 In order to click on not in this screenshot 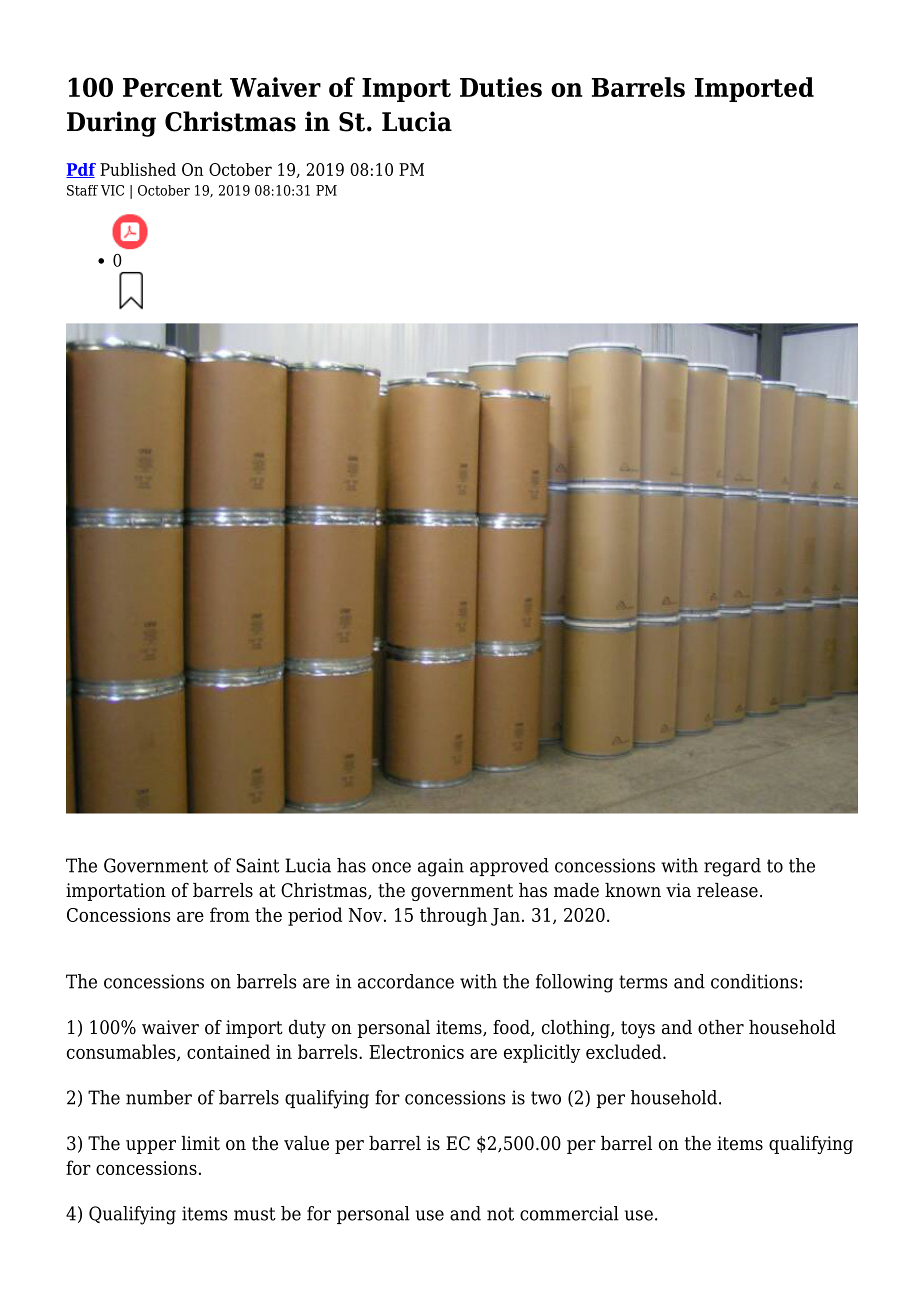, I will do `click(500, 1214)`.
